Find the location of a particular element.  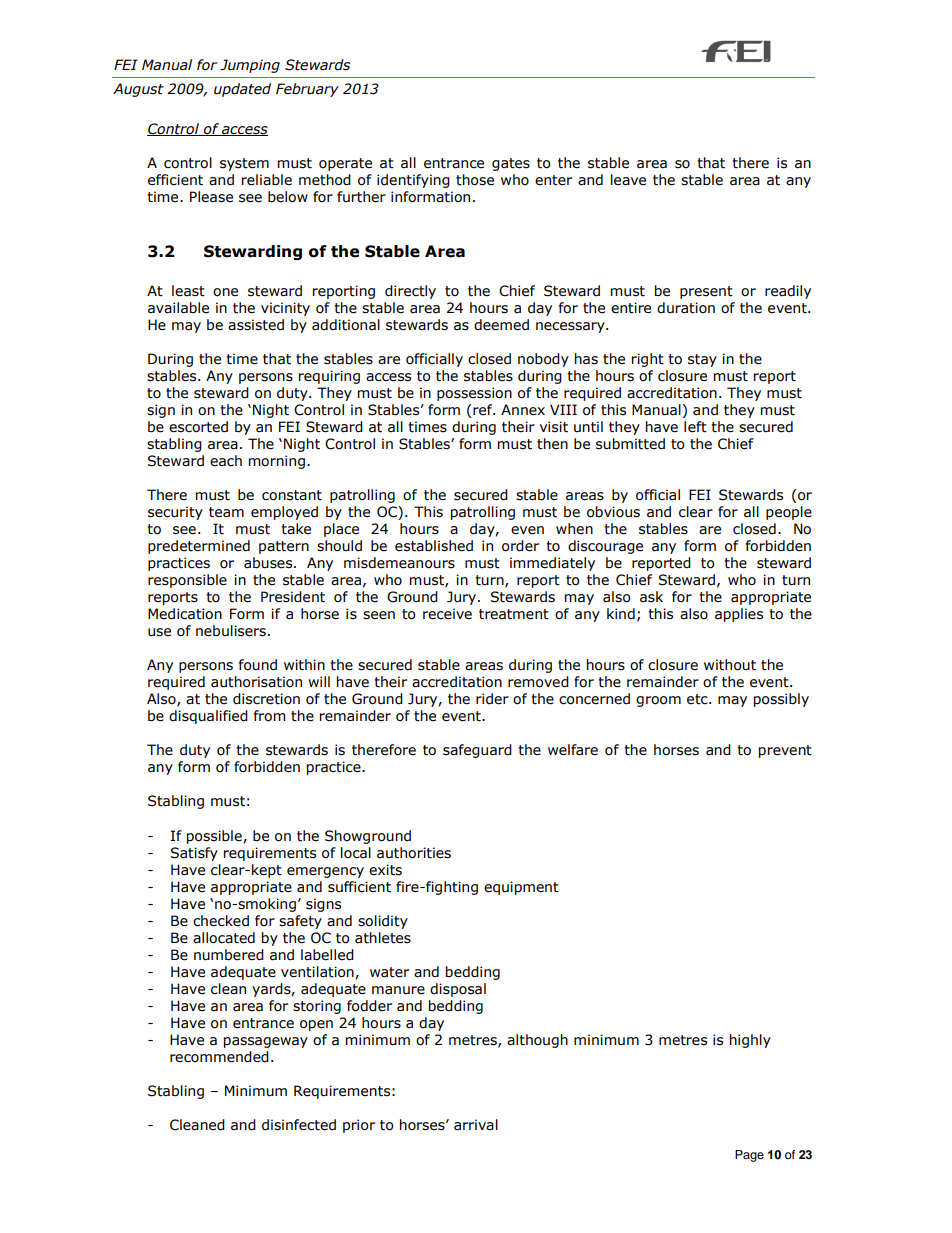

safeguard is located at coordinates (477, 751).
